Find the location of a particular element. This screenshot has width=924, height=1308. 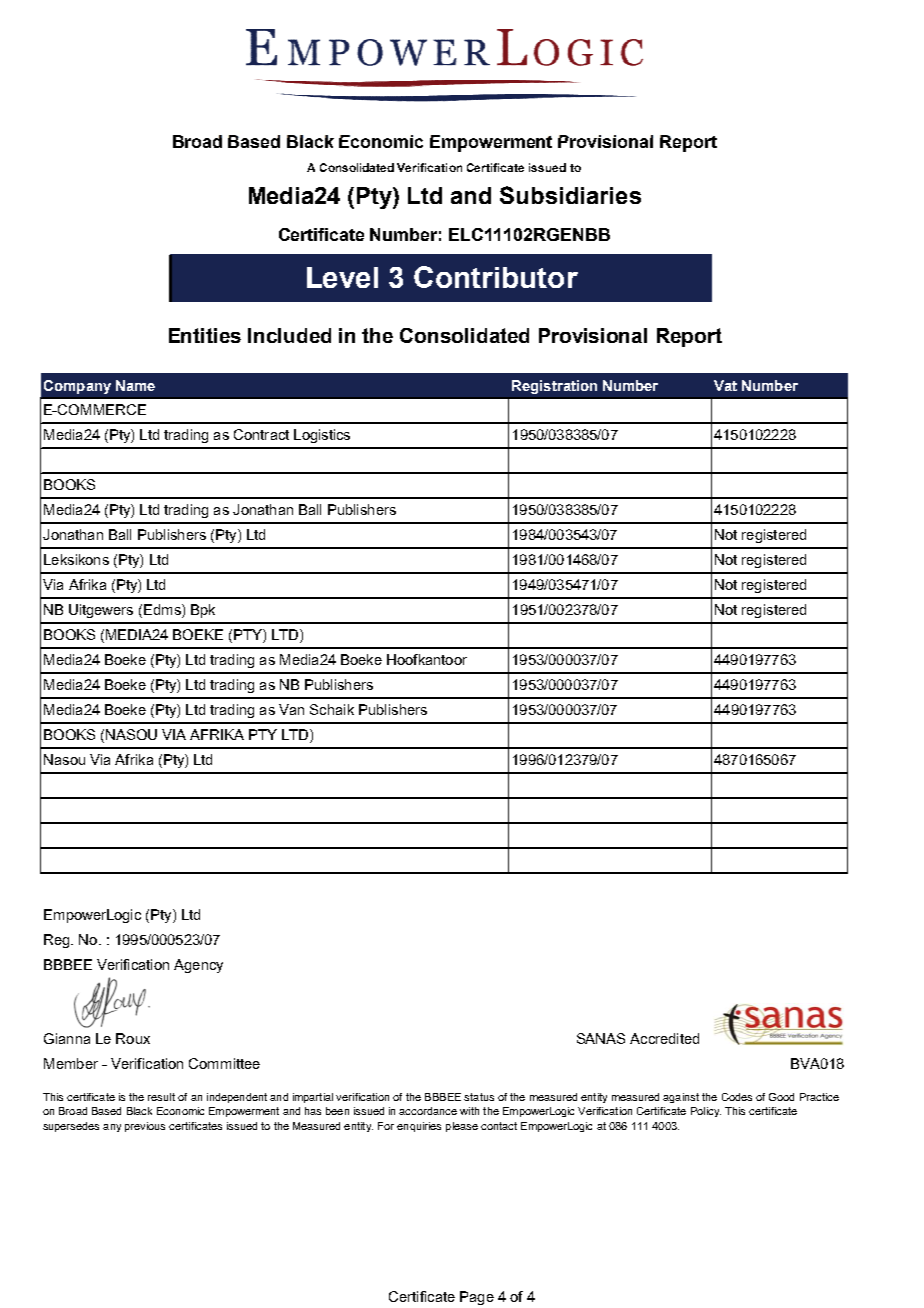

Van is located at coordinates (291, 709).
